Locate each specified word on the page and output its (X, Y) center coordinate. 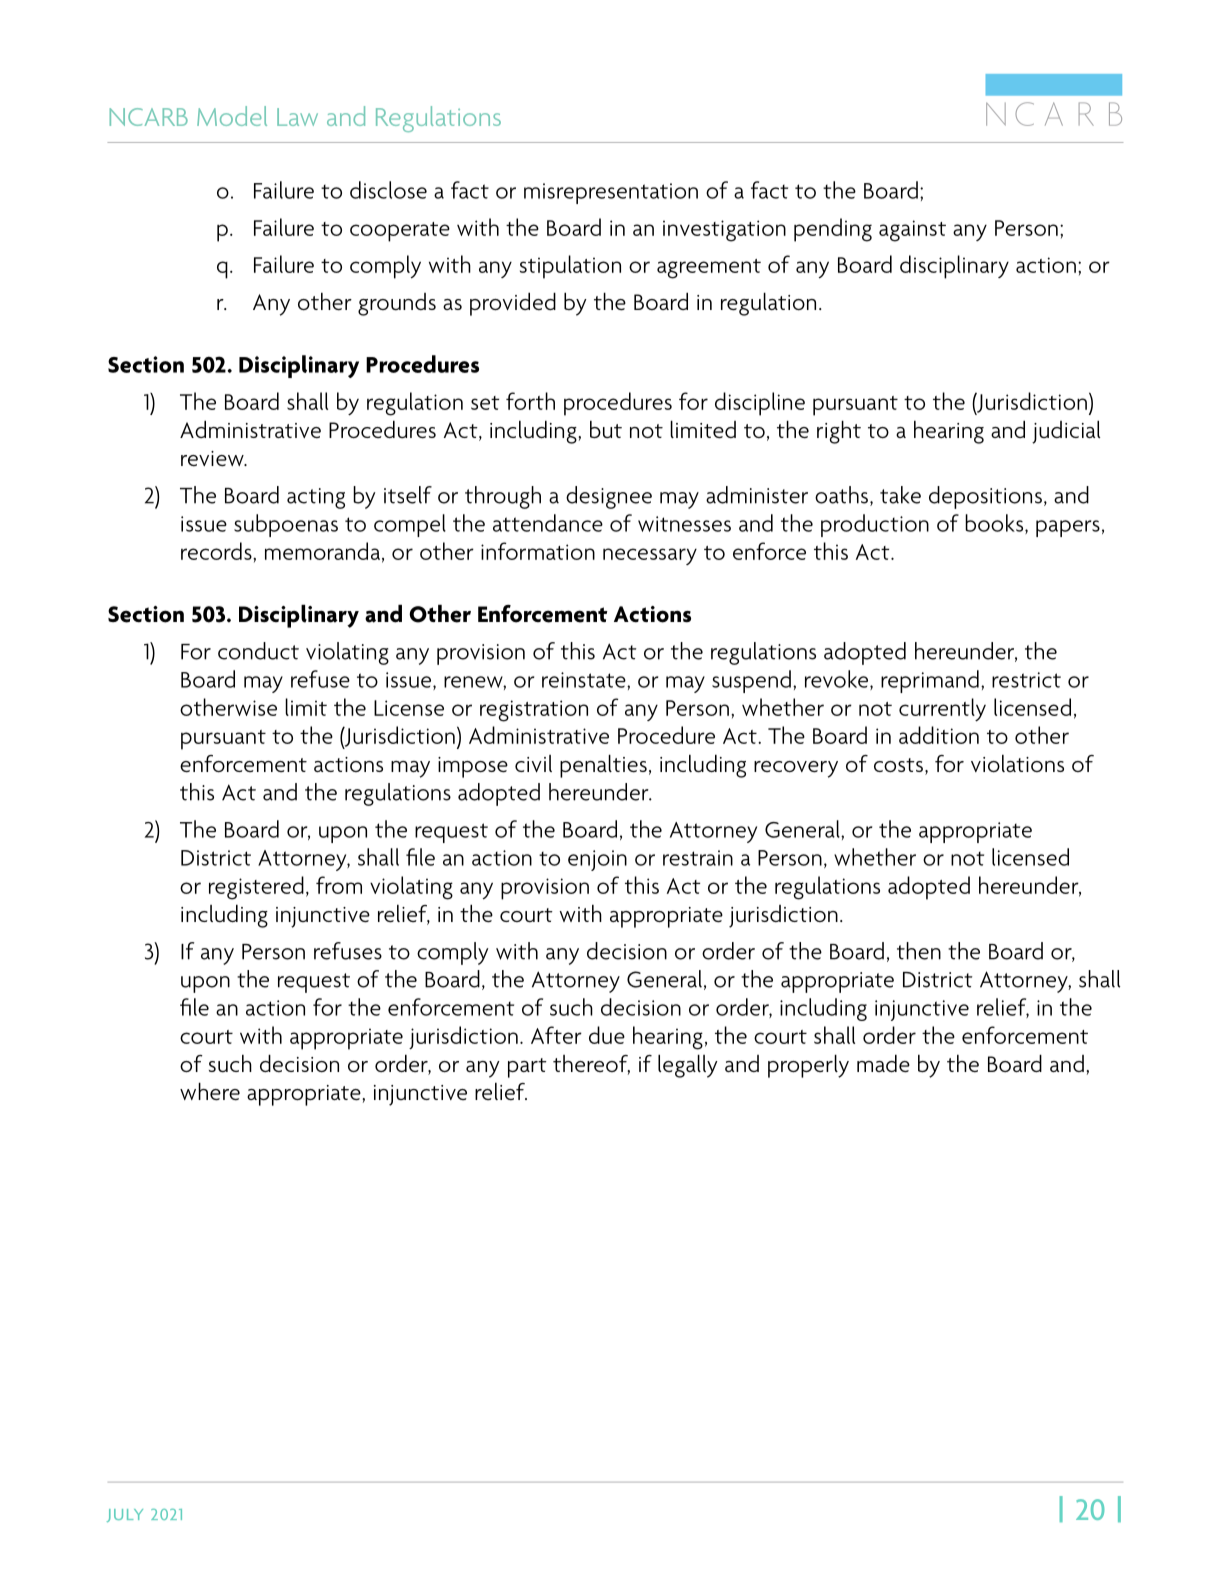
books (995, 524)
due (607, 1035)
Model (232, 116)
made (883, 1063)
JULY (125, 1515)
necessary (650, 556)
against (912, 231)
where (210, 1091)
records (217, 551)
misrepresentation (611, 193)
